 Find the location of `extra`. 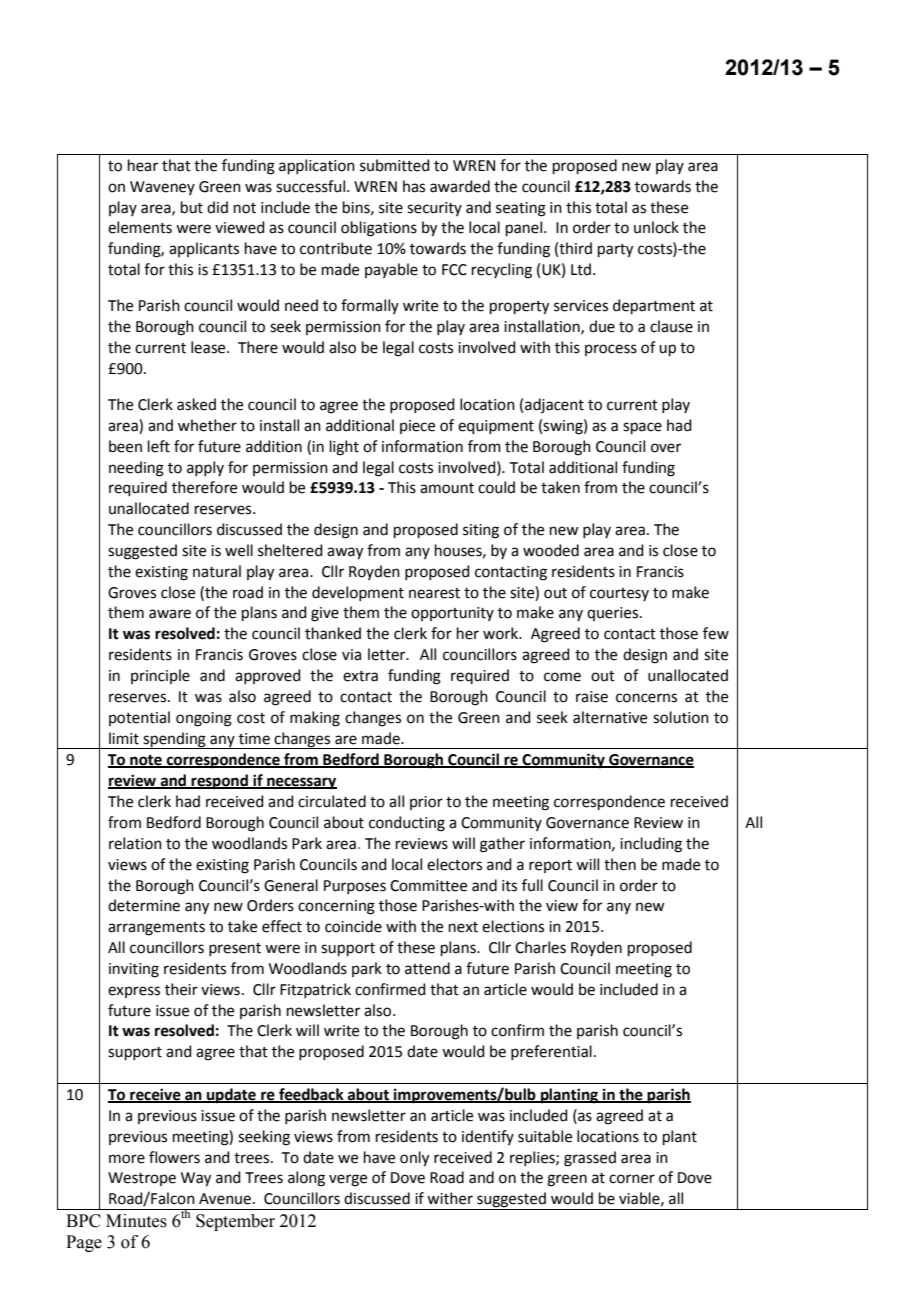

extra is located at coordinates (360, 676).
